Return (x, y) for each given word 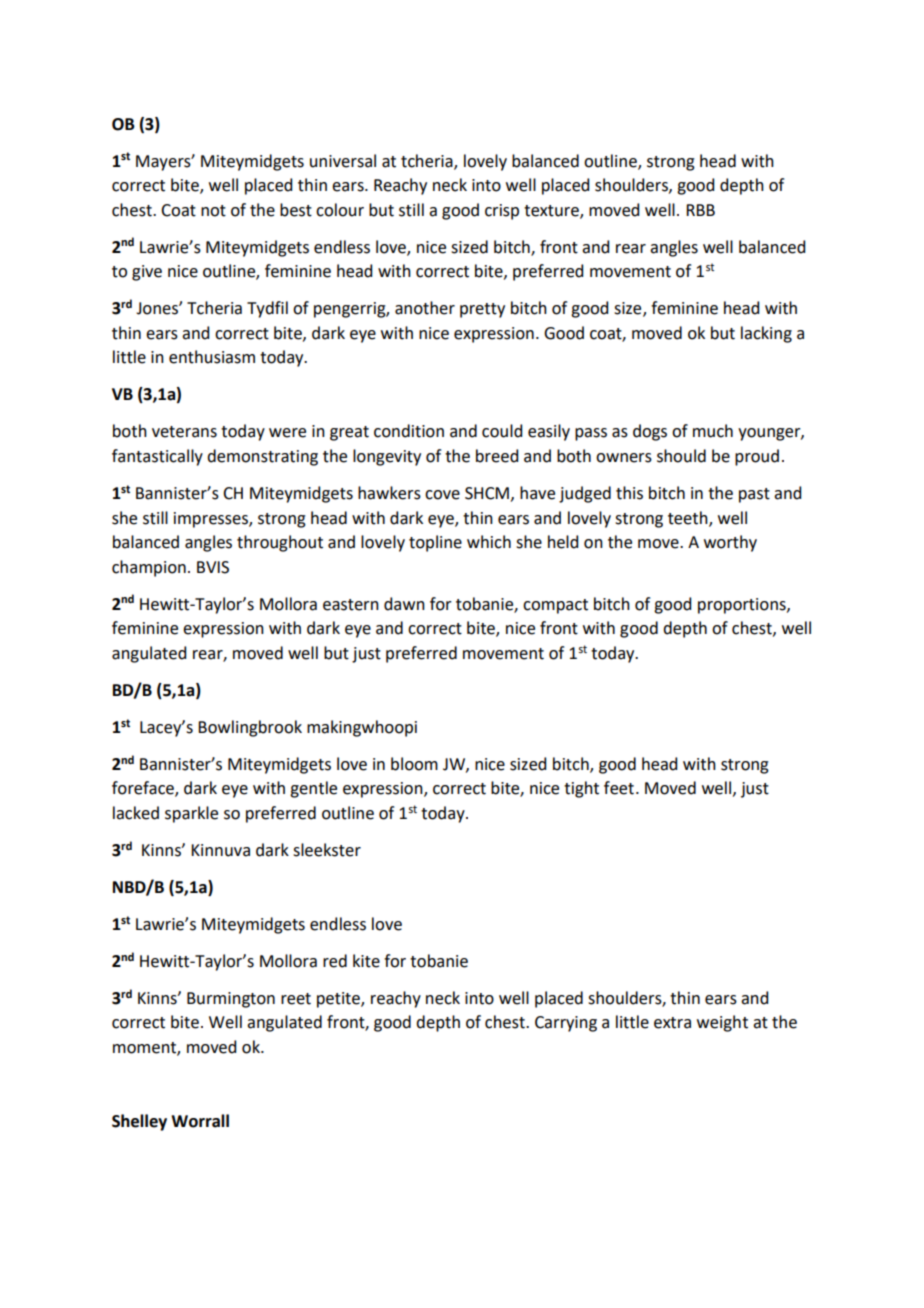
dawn (404, 604)
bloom (414, 764)
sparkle (191, 814)
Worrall (200, 1121)
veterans (184, 432)
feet (619, 788)
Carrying (566, 1024)
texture (552, 211)
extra (672, 1023)
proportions (743, 606)
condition (409, 431)
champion (149, 568)
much (713, 431)
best (296, 210)
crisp (502, 212)
